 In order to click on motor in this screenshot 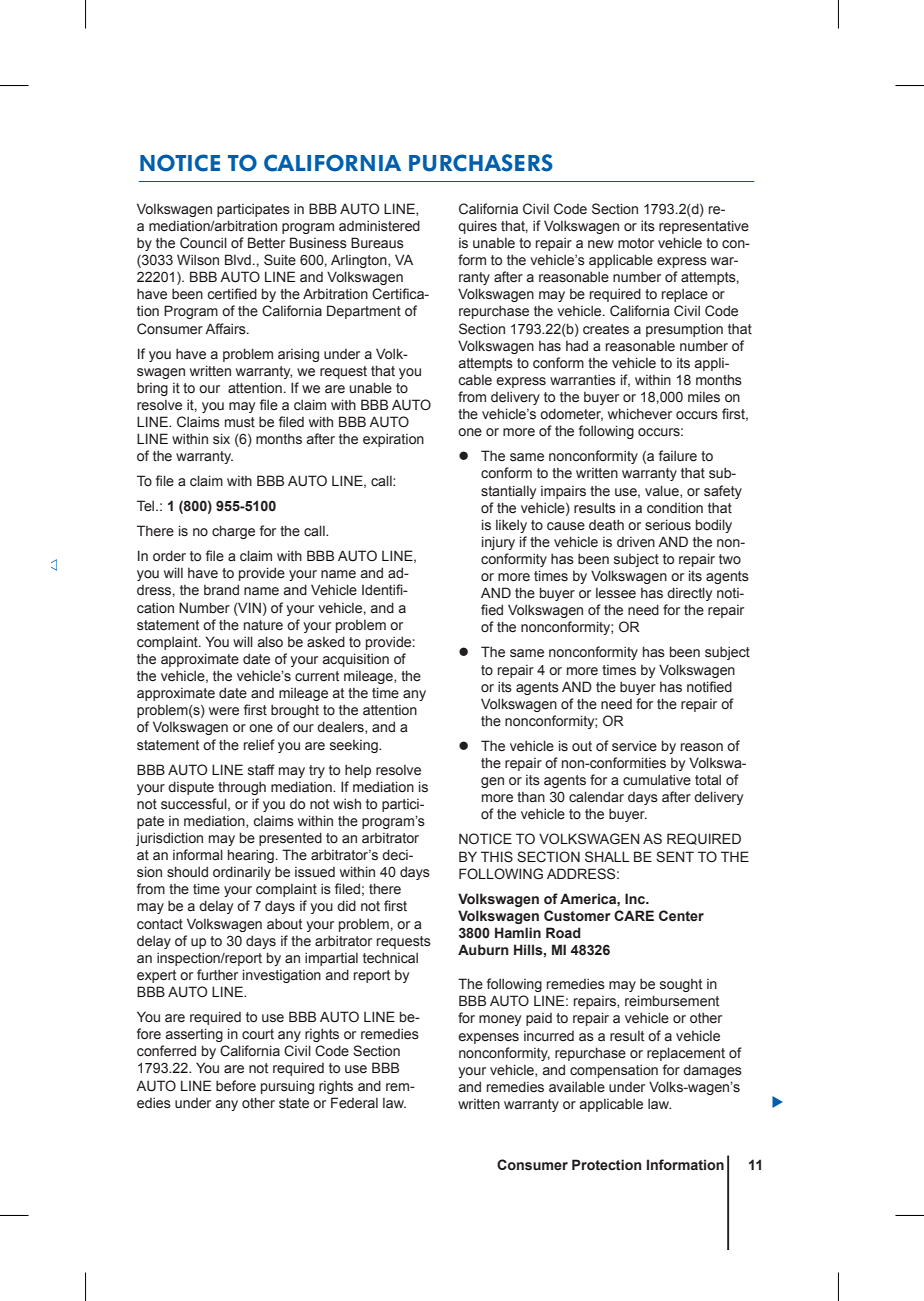, I will do `click(636, 243)`.
